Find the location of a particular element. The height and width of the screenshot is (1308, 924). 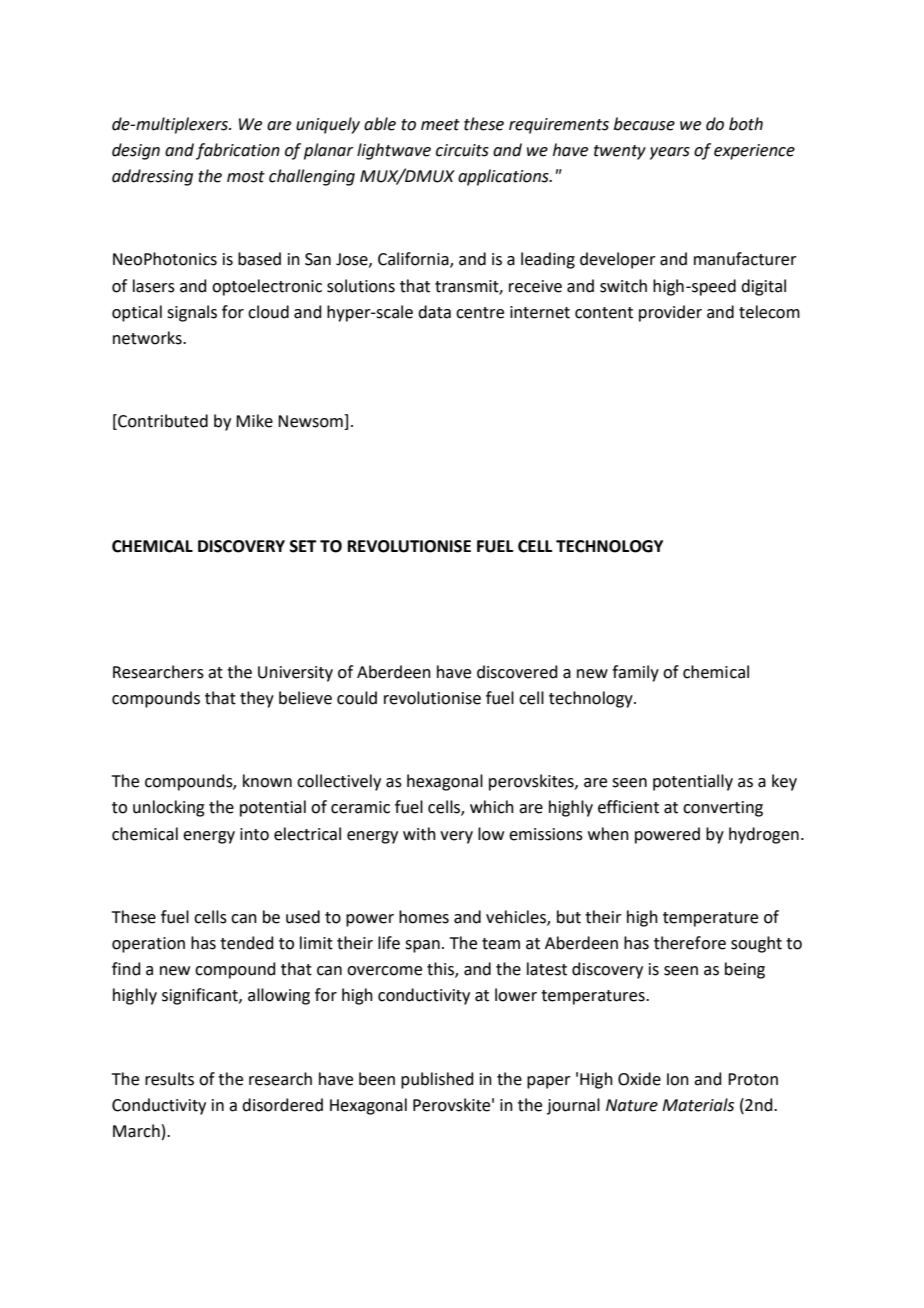

converting is located at coordinates (723, 809).
